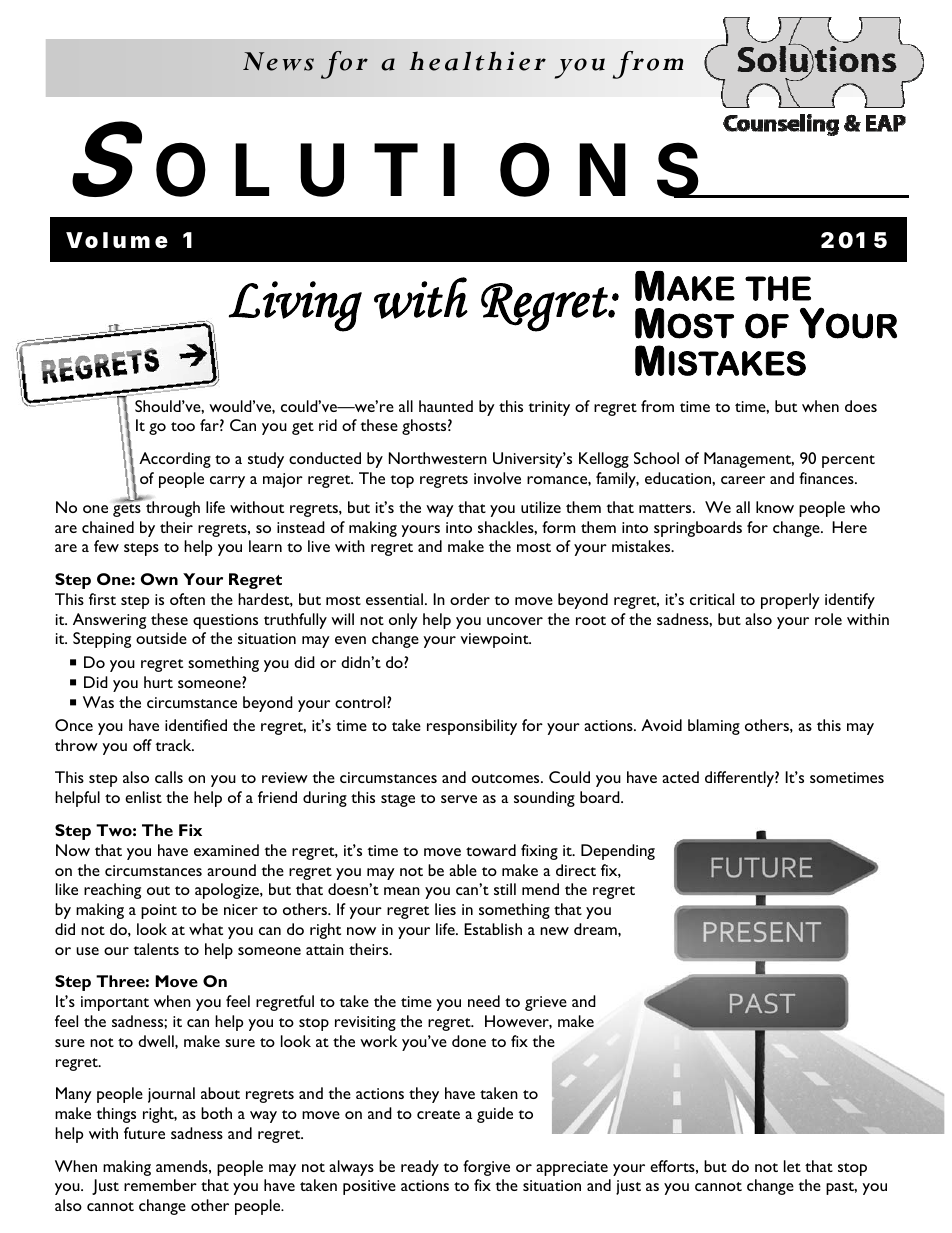 This image has height=1233, width=952. What do you see at coordinates (477, 61) in the image?
I see `healthier` at bounding box center [477, 61].
